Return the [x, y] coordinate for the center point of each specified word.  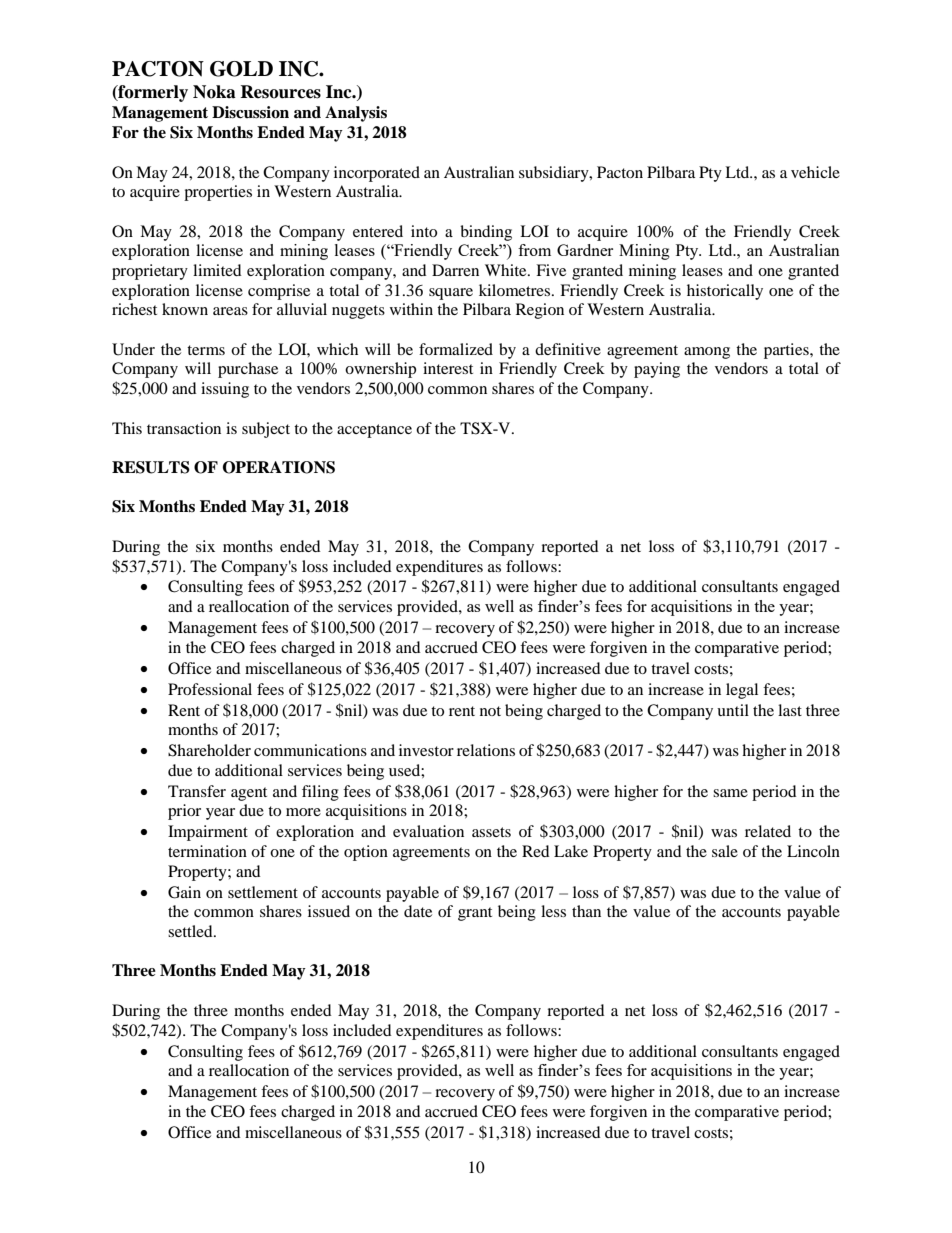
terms [206, 350]
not [490, 711]
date [418, 911]
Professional [210, 689]
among [707, 353]
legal [742, 691]
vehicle [815, 172]
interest [448, 368]
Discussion [250, 112]
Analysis [356, 114]
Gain [184, 892]
